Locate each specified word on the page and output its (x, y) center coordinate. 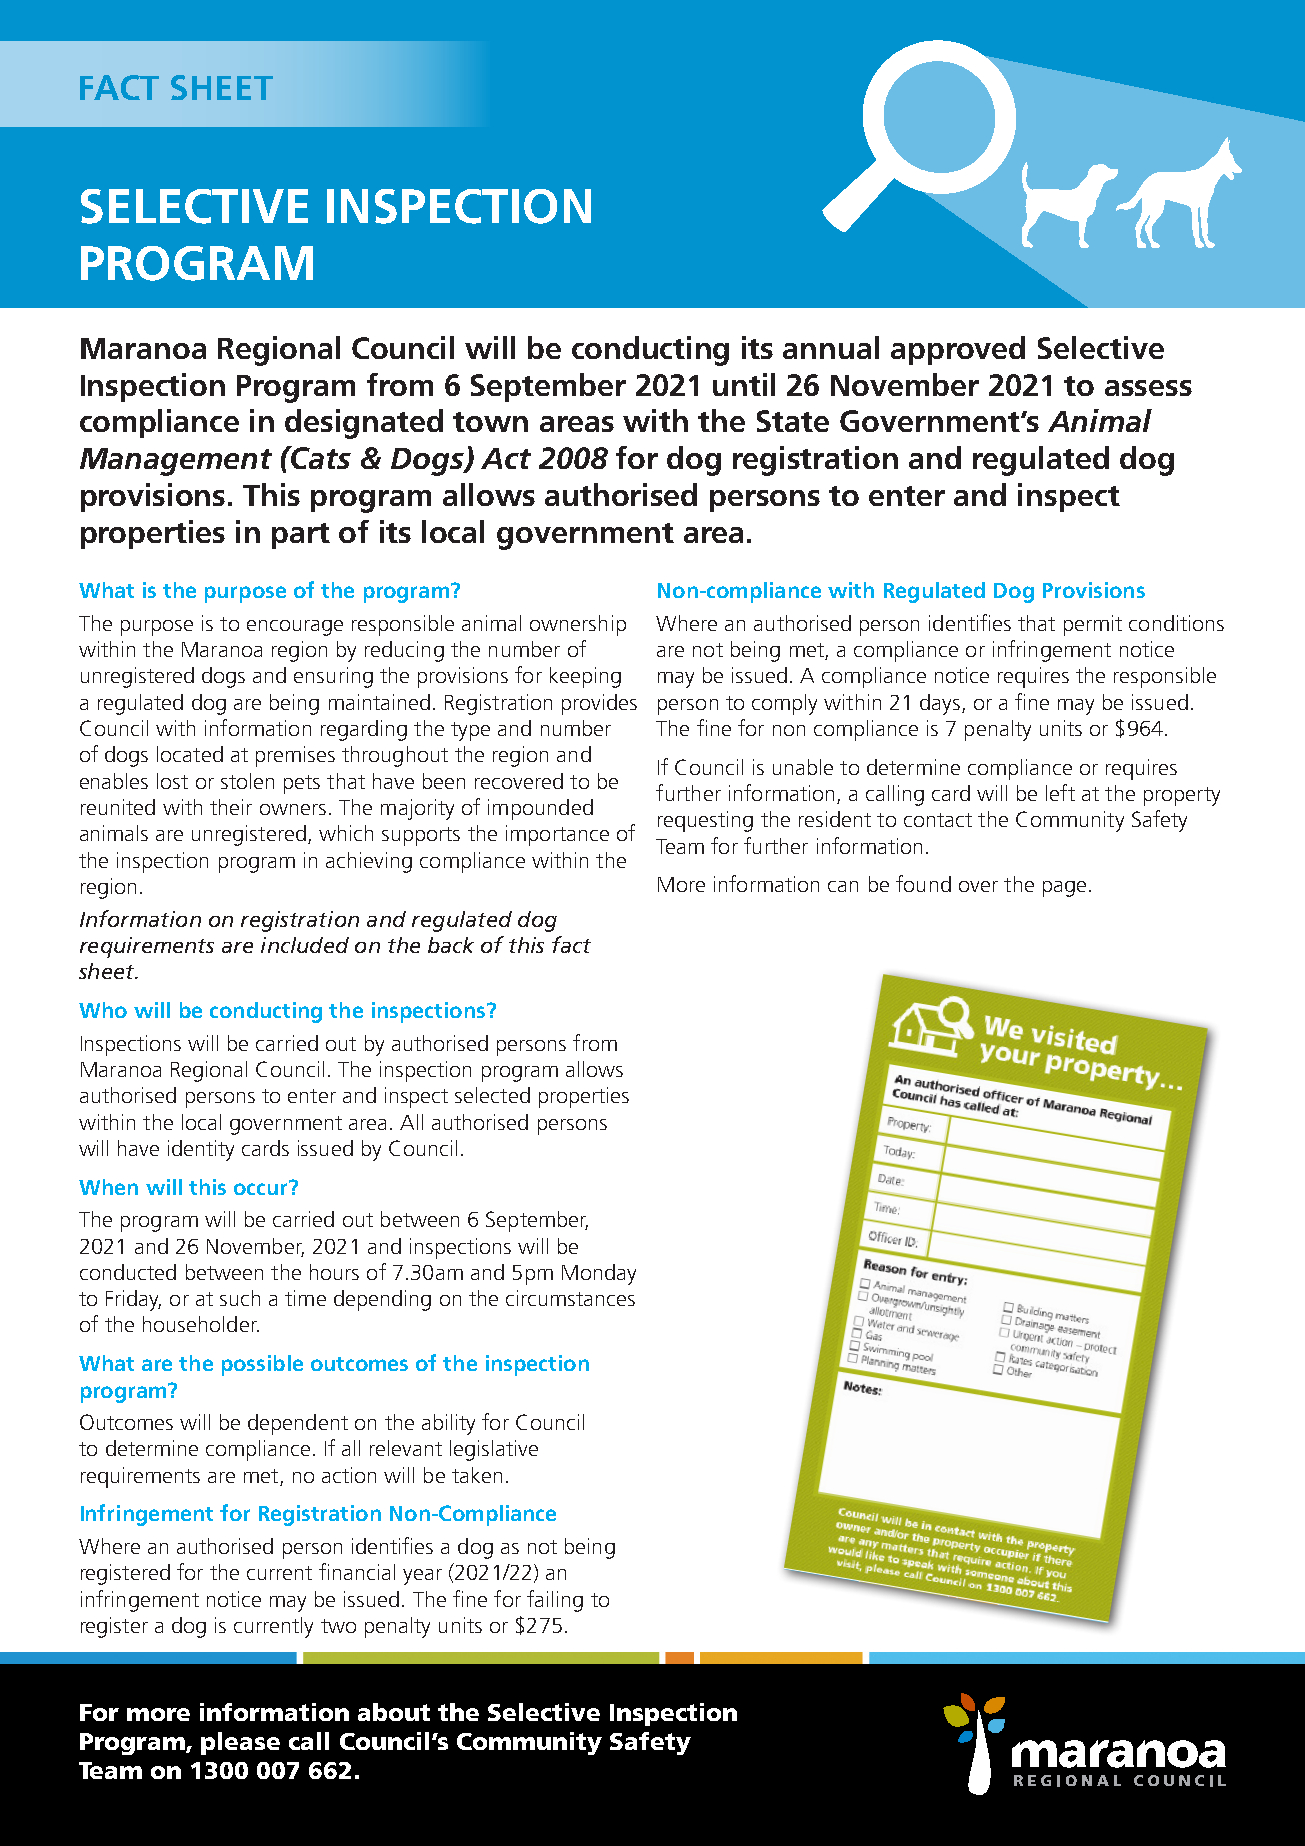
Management (176, 462)
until (744, 384)
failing (555, 1601)
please (240, 1743)
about (394, 1712)
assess (1148, 388)
